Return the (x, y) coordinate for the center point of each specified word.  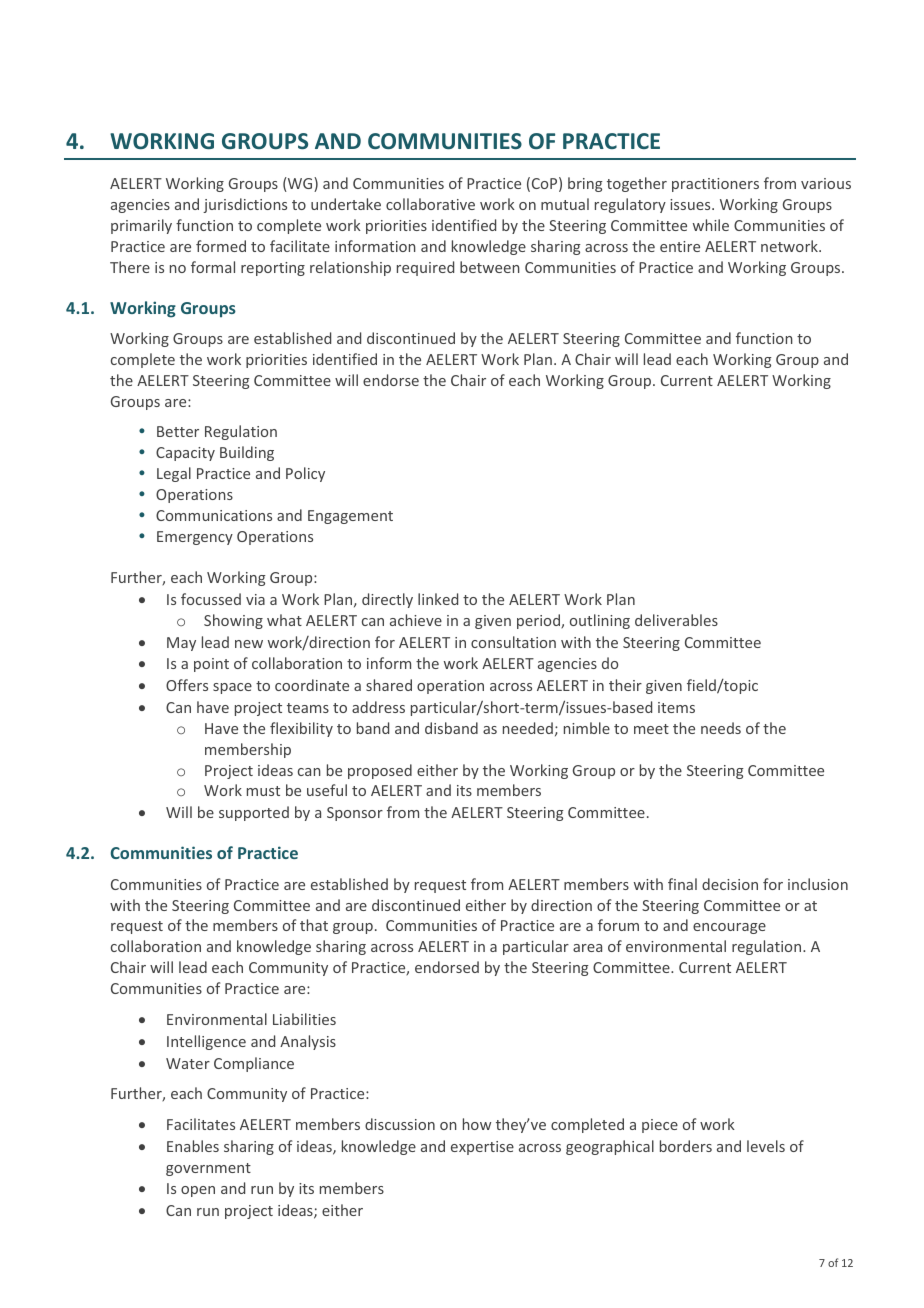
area (587, 948)
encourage (729, 928)
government (208, 1169)
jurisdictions (245, 205)
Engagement (350, 517)
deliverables (676, 620)
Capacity (185, 454)
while (711, 225)
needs (721, 728)
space (232, 688)
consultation (513, 642)
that (314, 925)
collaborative (430, 204)
